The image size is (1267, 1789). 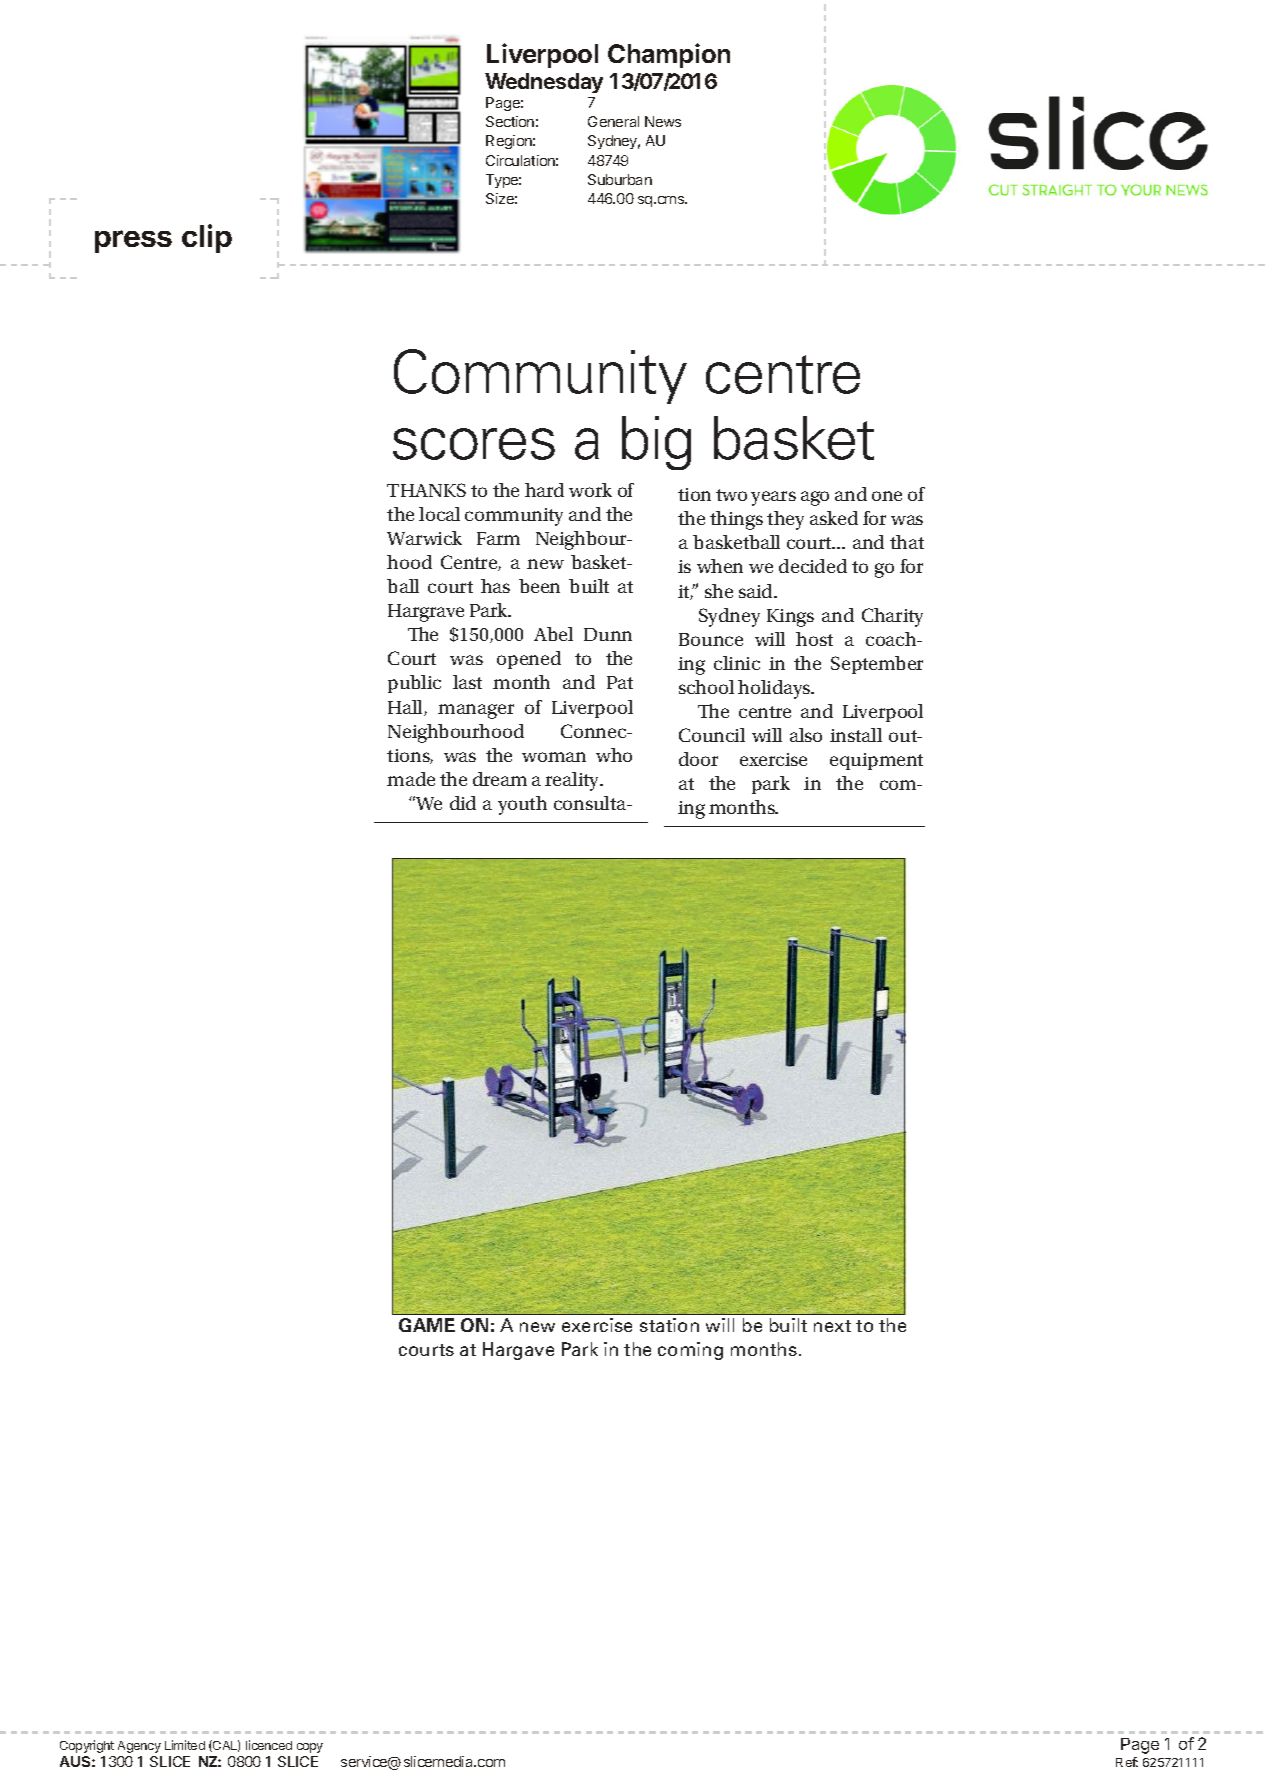 What do you see at coordinates (1127, 1762) in the image?
I see `Ref` at bounding box center [1127, 1762].
